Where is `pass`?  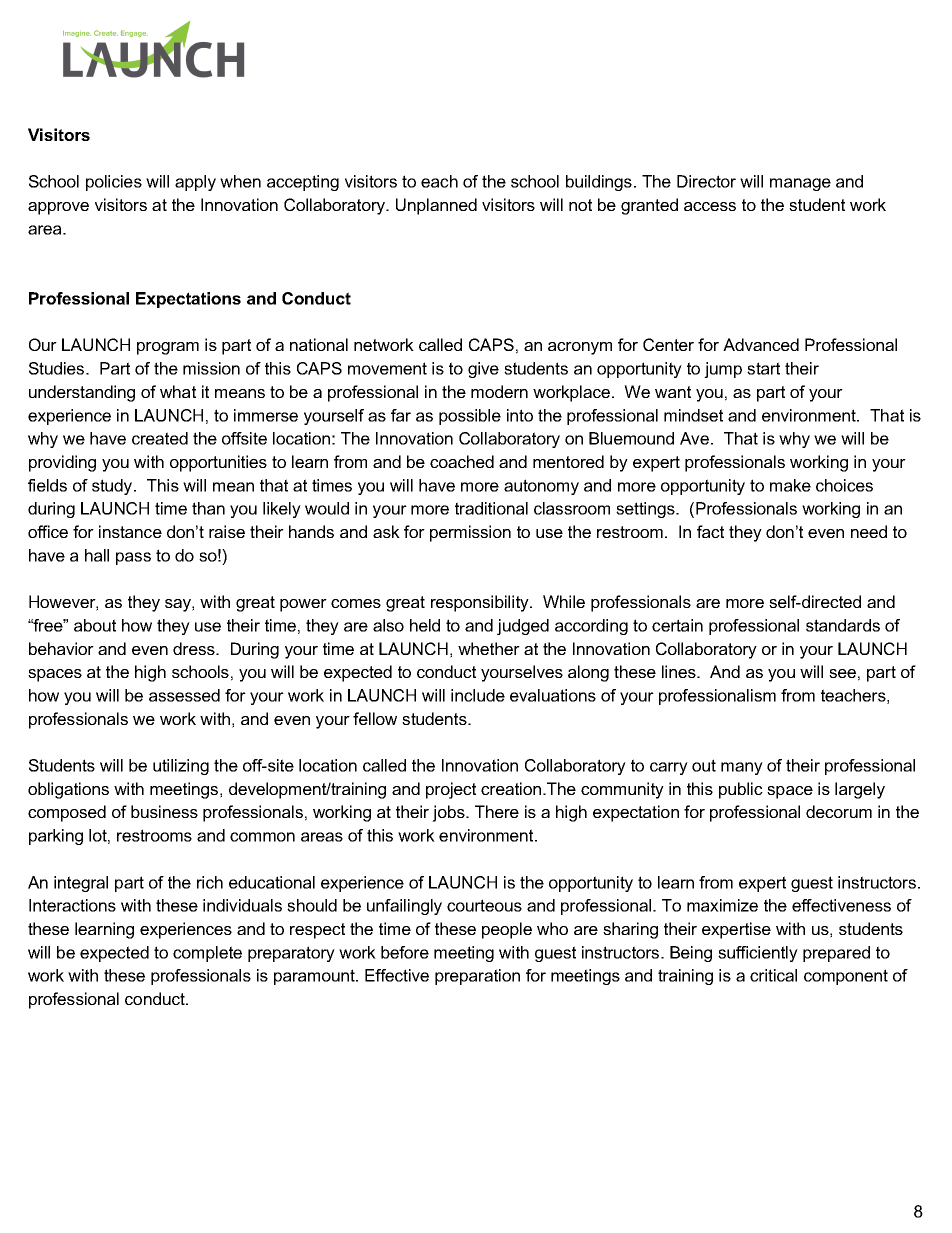
pass is located at coordinates (133, 558).
